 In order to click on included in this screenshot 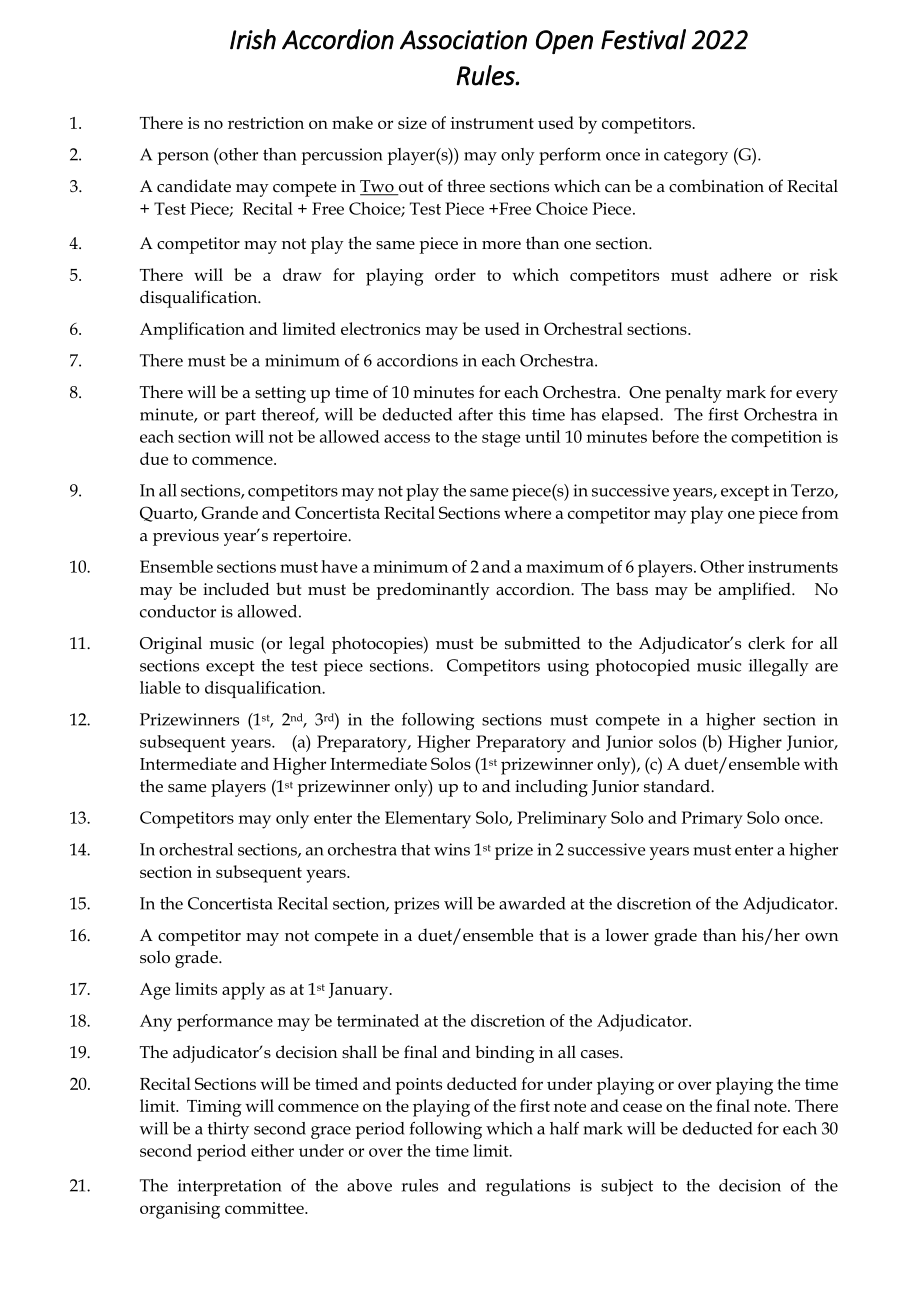, I will do `click(236, 589)`.
